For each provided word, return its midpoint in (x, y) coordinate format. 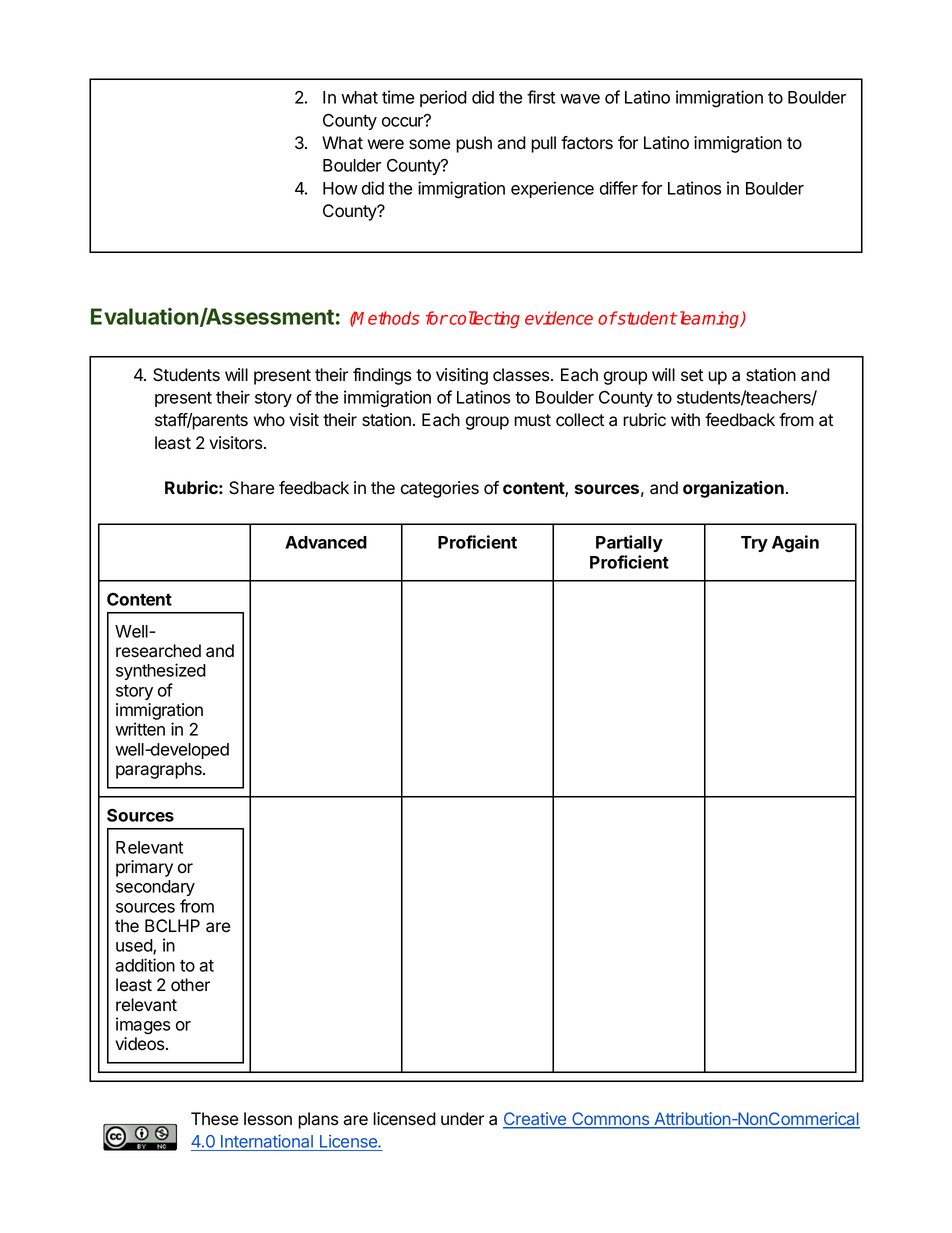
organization (733, 489)
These (214, 1119)
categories (440, 489)
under (462, 1119)
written (140, 729)
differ (619, 188)
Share (251, 488)
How (340, 188)
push (474, 144)
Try (754, 544)
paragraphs (160, 770)
